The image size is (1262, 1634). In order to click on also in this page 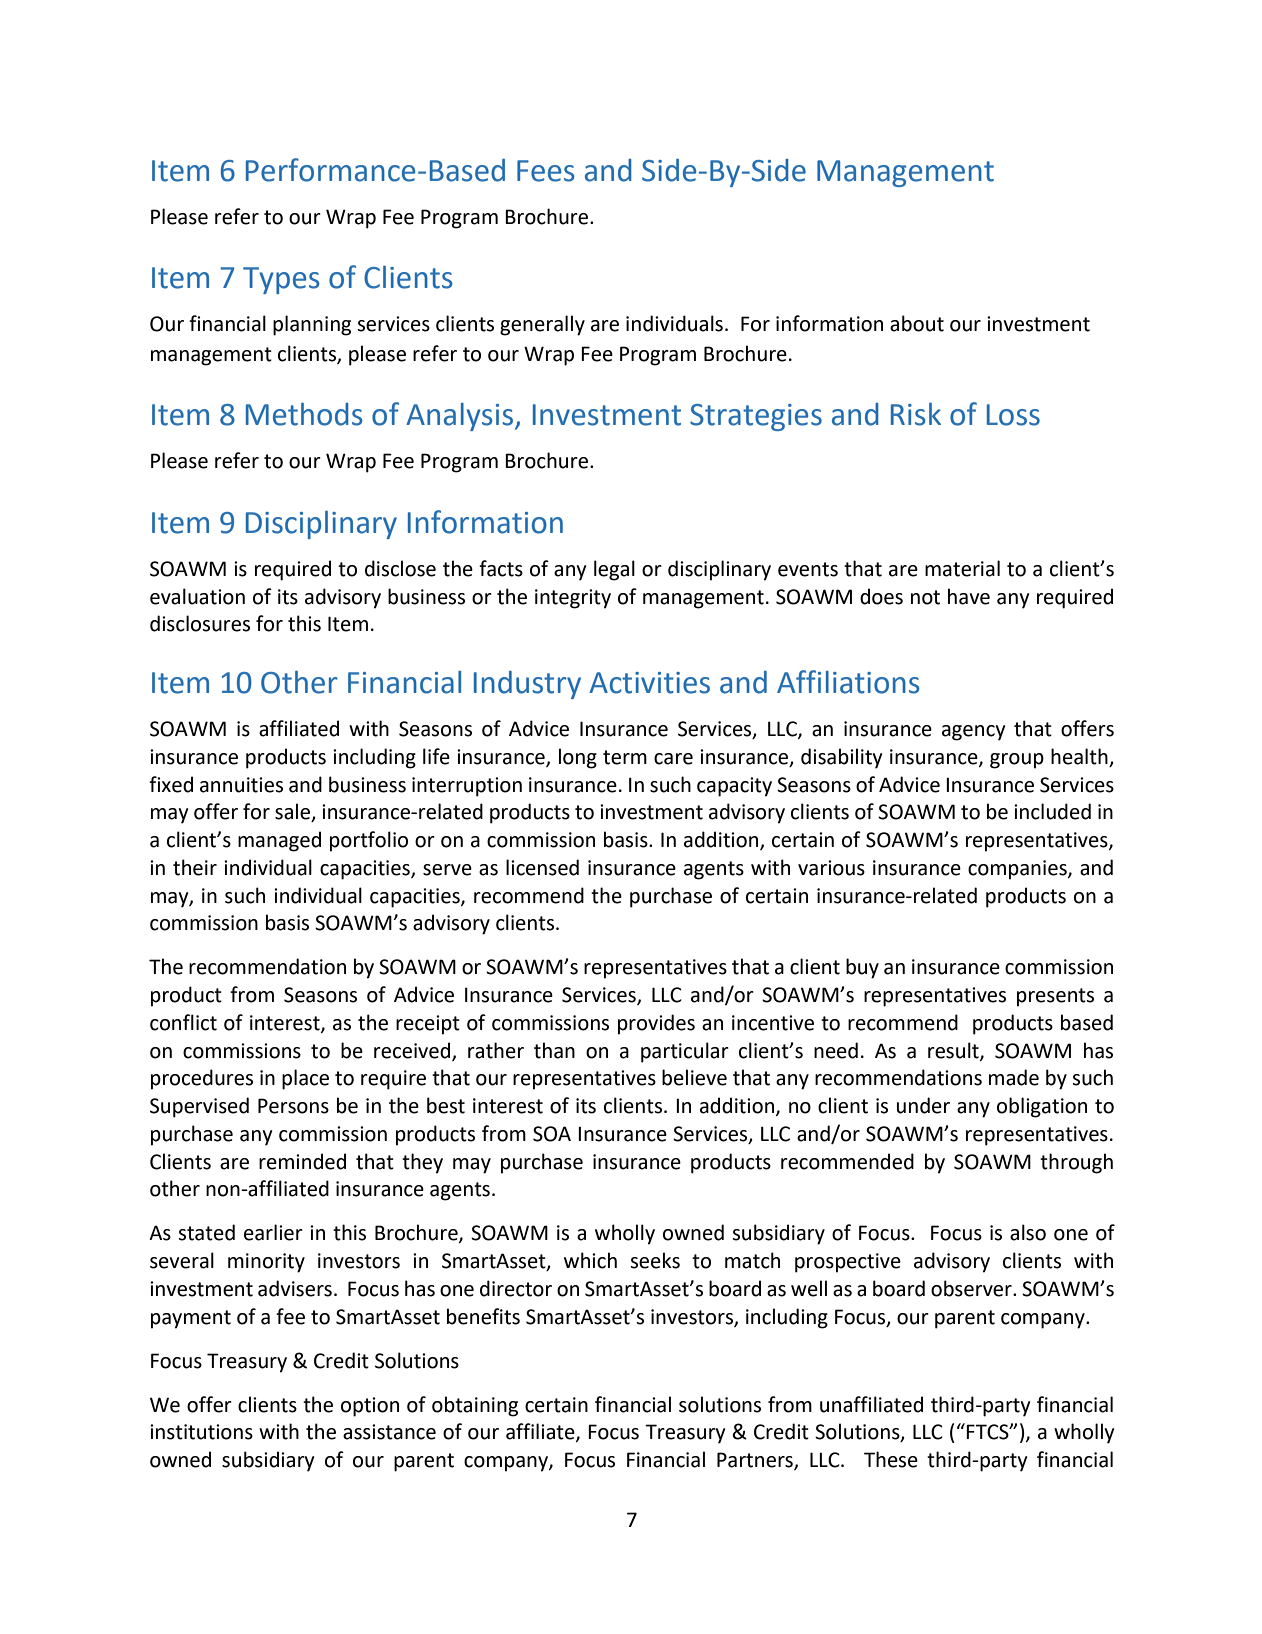, I will do `click(1028, 1232)`.
